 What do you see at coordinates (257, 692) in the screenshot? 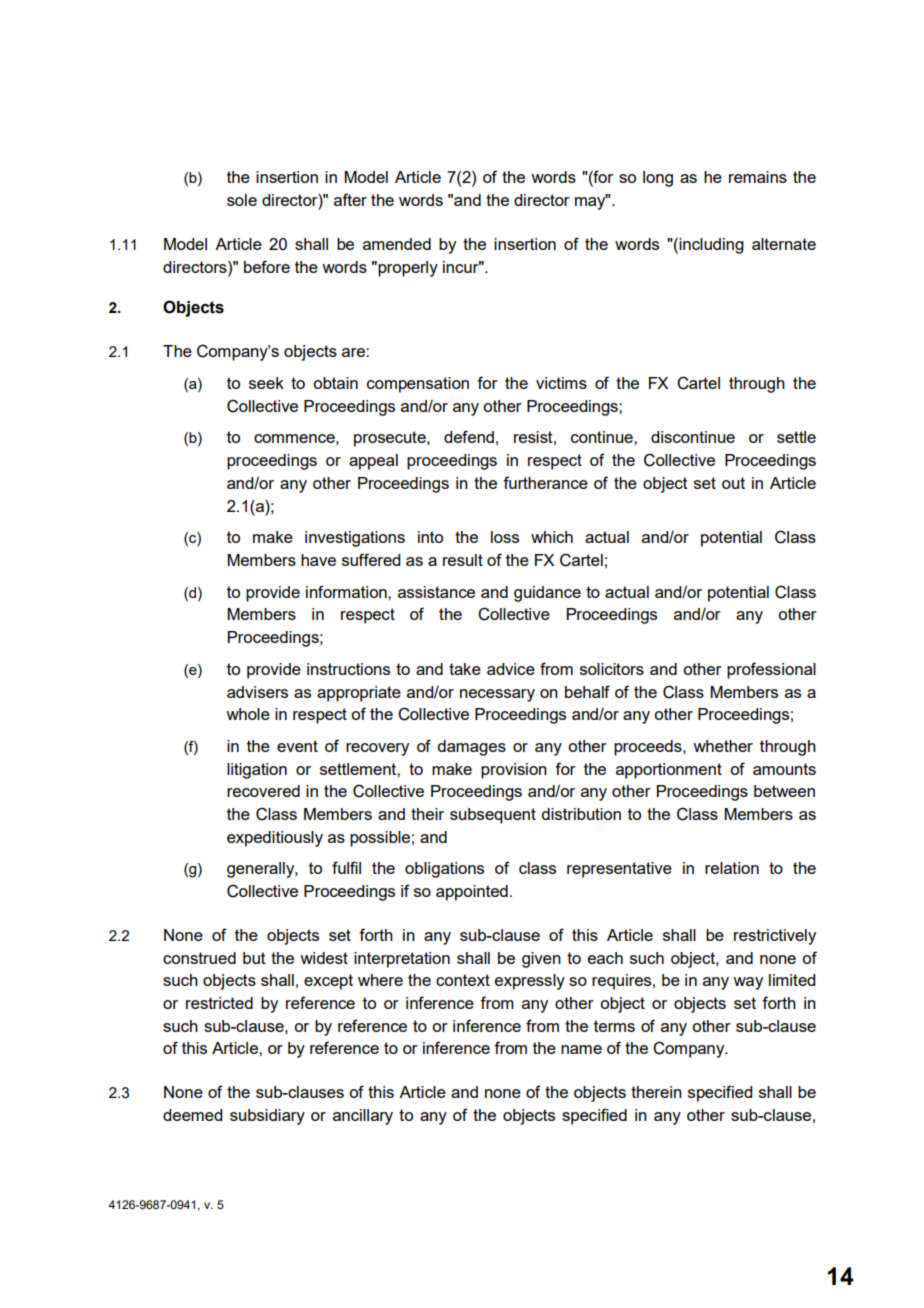
I see `advisers` at bounding box center [257, 692].
